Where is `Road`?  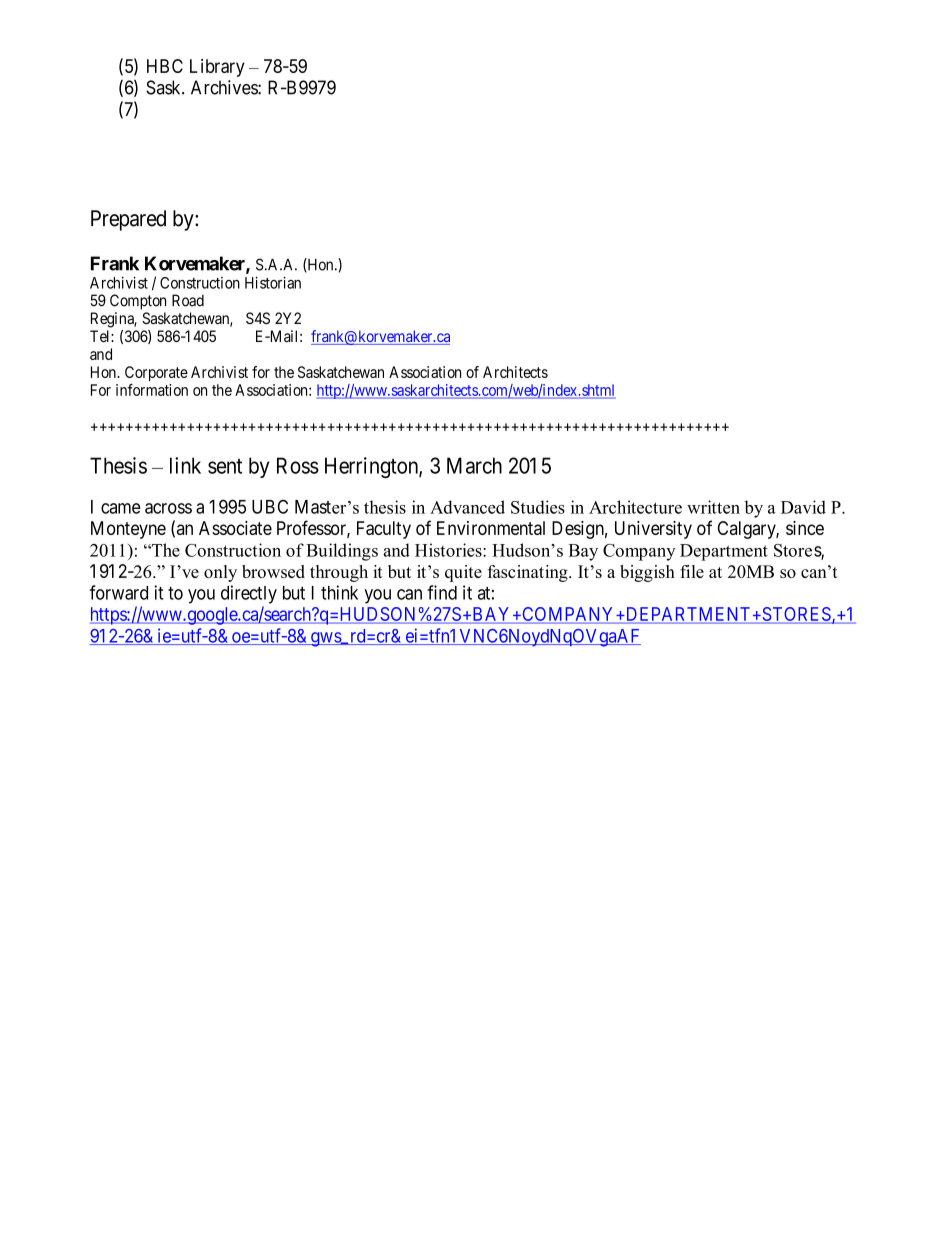
Road is located at coordinates (188, 300).
